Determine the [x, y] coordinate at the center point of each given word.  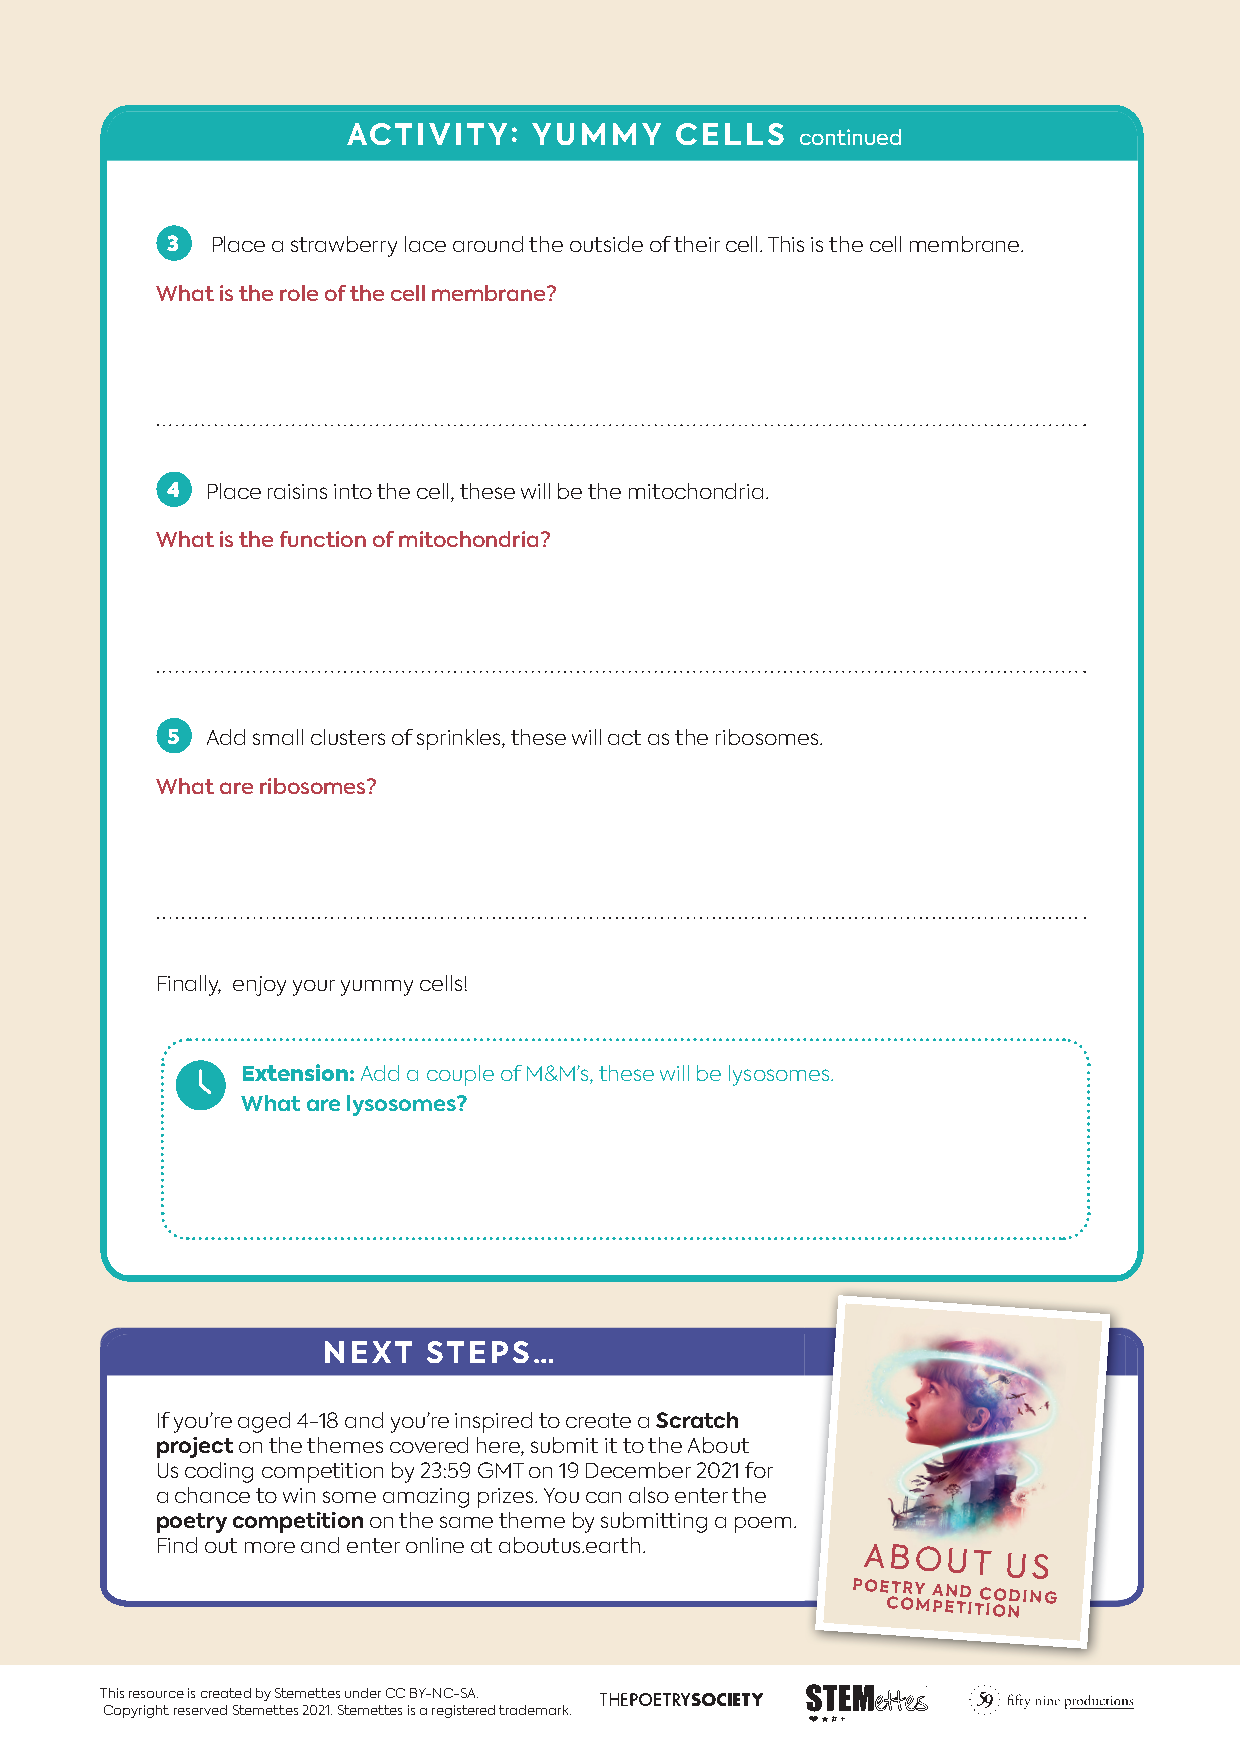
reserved [200, 1710]
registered [463, 1711]
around [488, 244]
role [299, 293]
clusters [348, 737]
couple [460, 1075]
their [697, 244]
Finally [189, 985]
